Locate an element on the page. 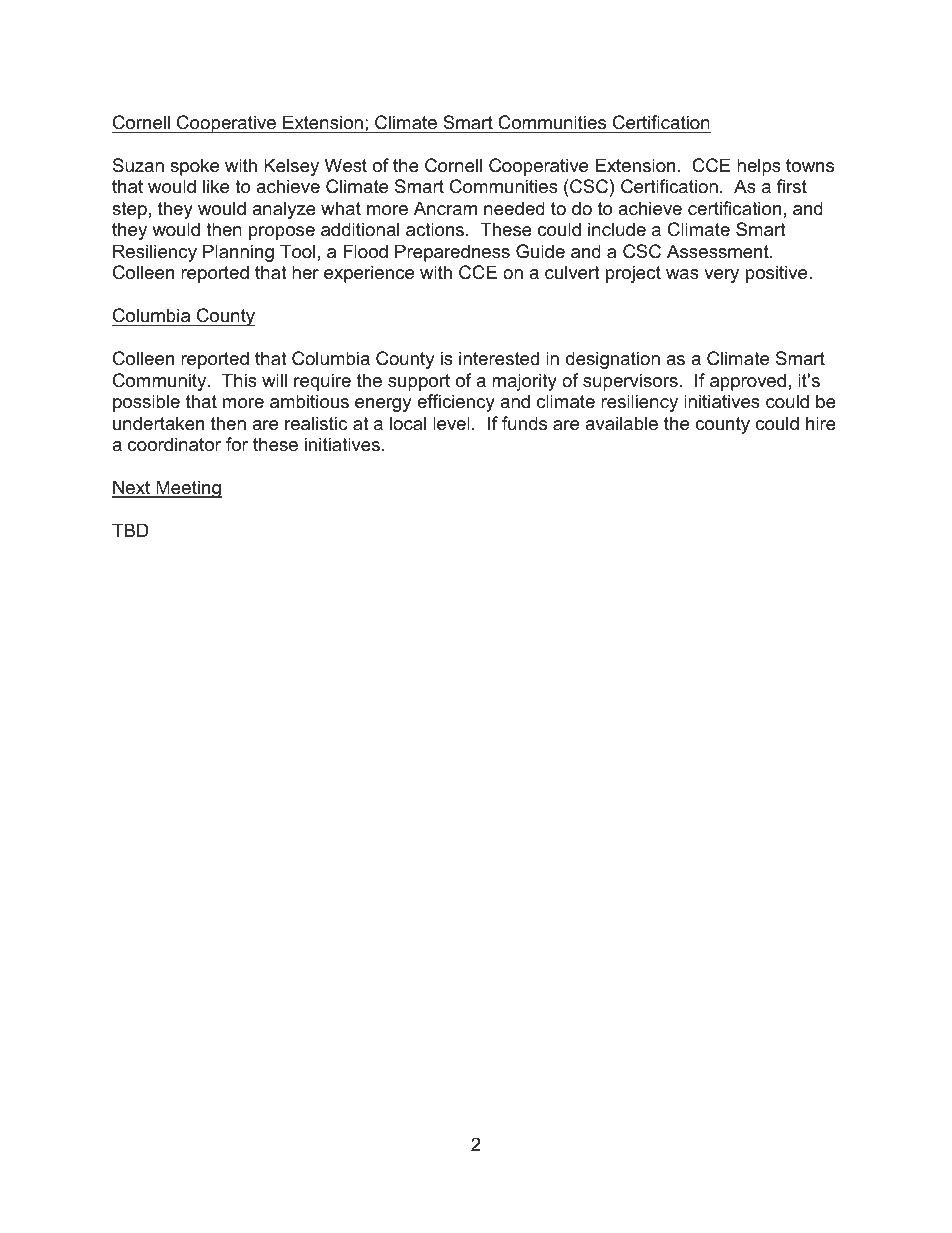 This page has width=952, height=1233. Preparedness is located at coordinates (452, 253).
